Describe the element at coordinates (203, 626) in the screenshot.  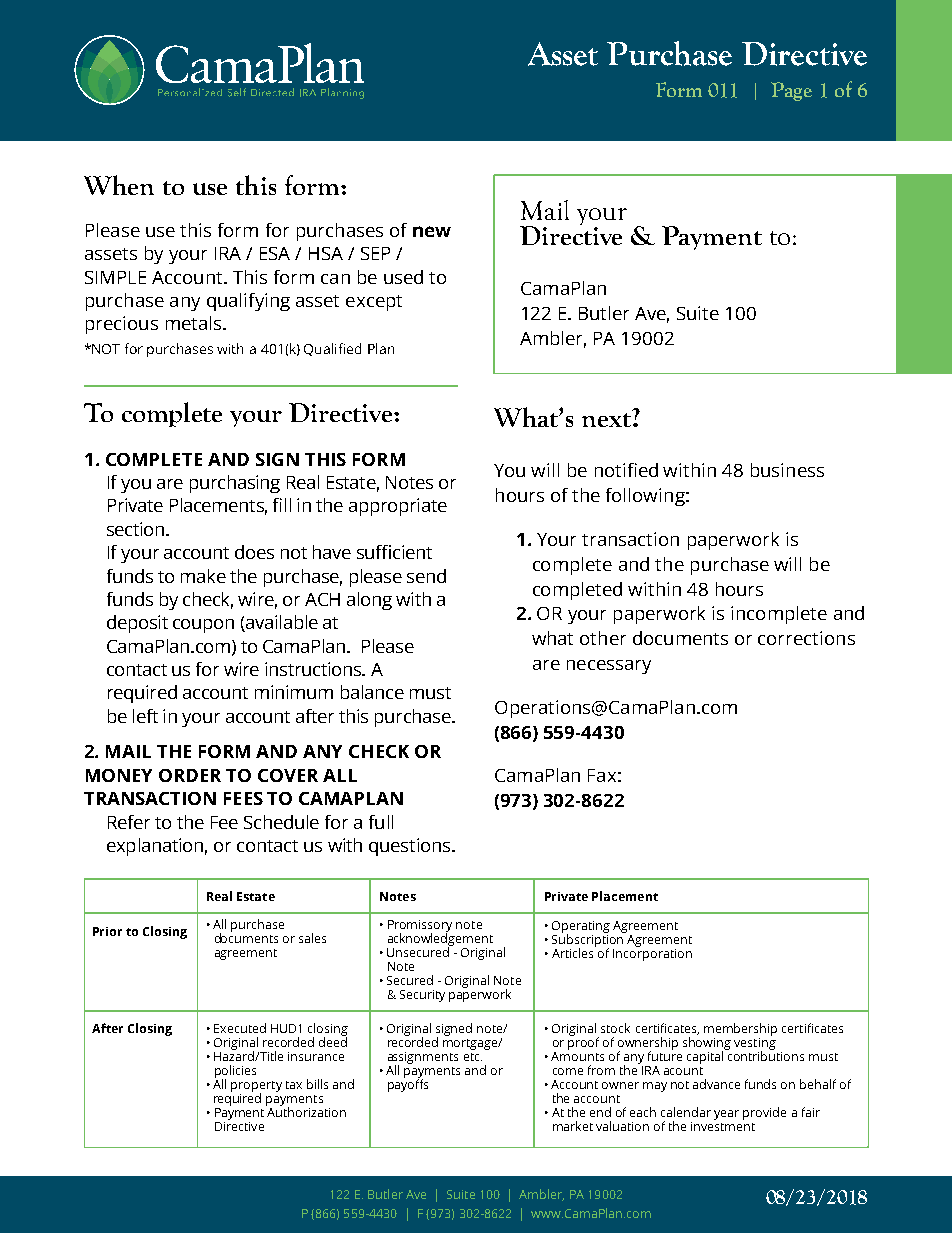
I see `coupon` at that location.
